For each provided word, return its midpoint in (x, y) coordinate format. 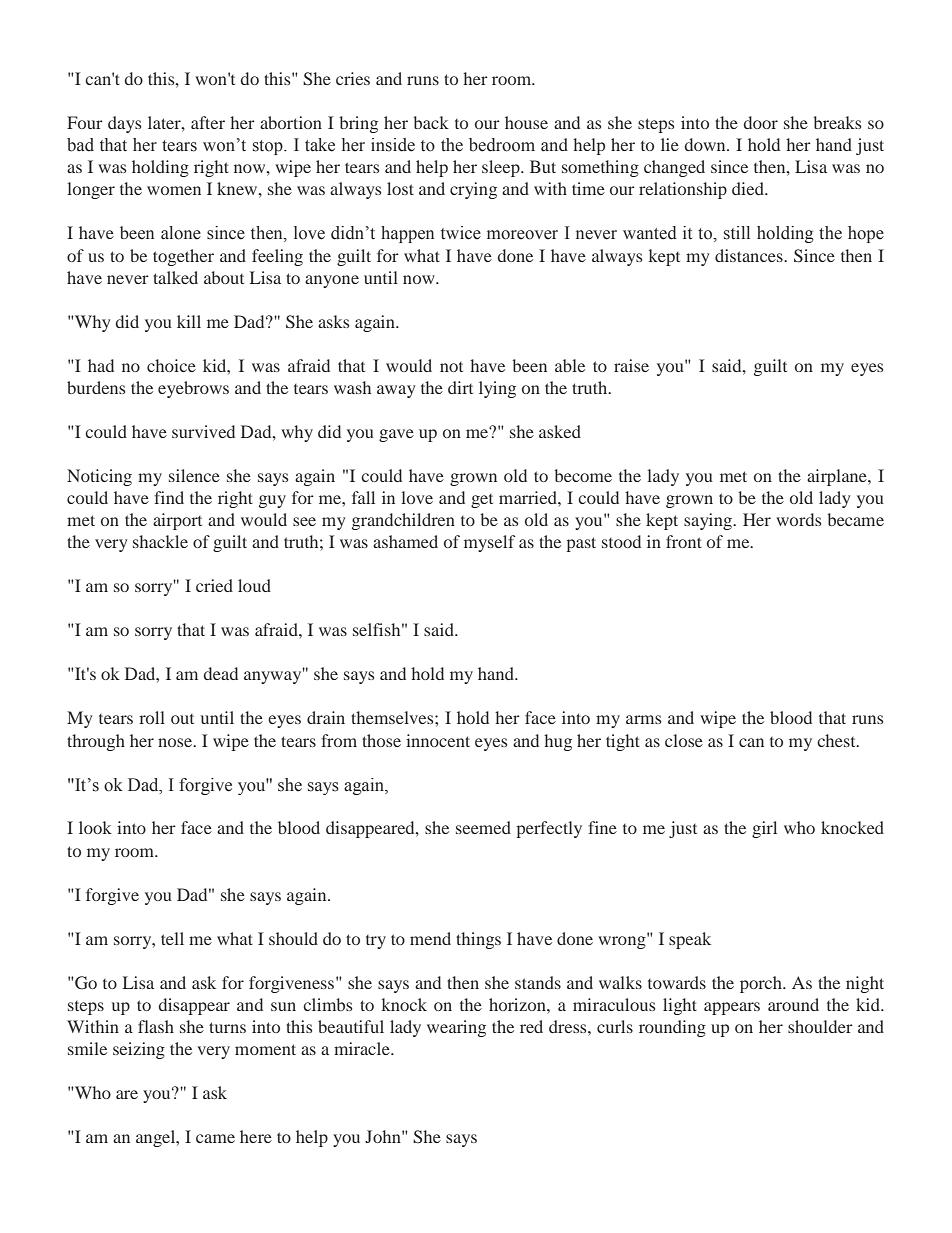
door (761, 122)
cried (214, 585)
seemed (483, 827)
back (431, 122)
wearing (456, 1028)
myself (489, 543)
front (684, 541)
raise (631, 365)
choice (171, 365)
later (165, 122)
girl (764, 829)
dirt (460, 387)
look (95, 827)
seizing (139, 1050)
